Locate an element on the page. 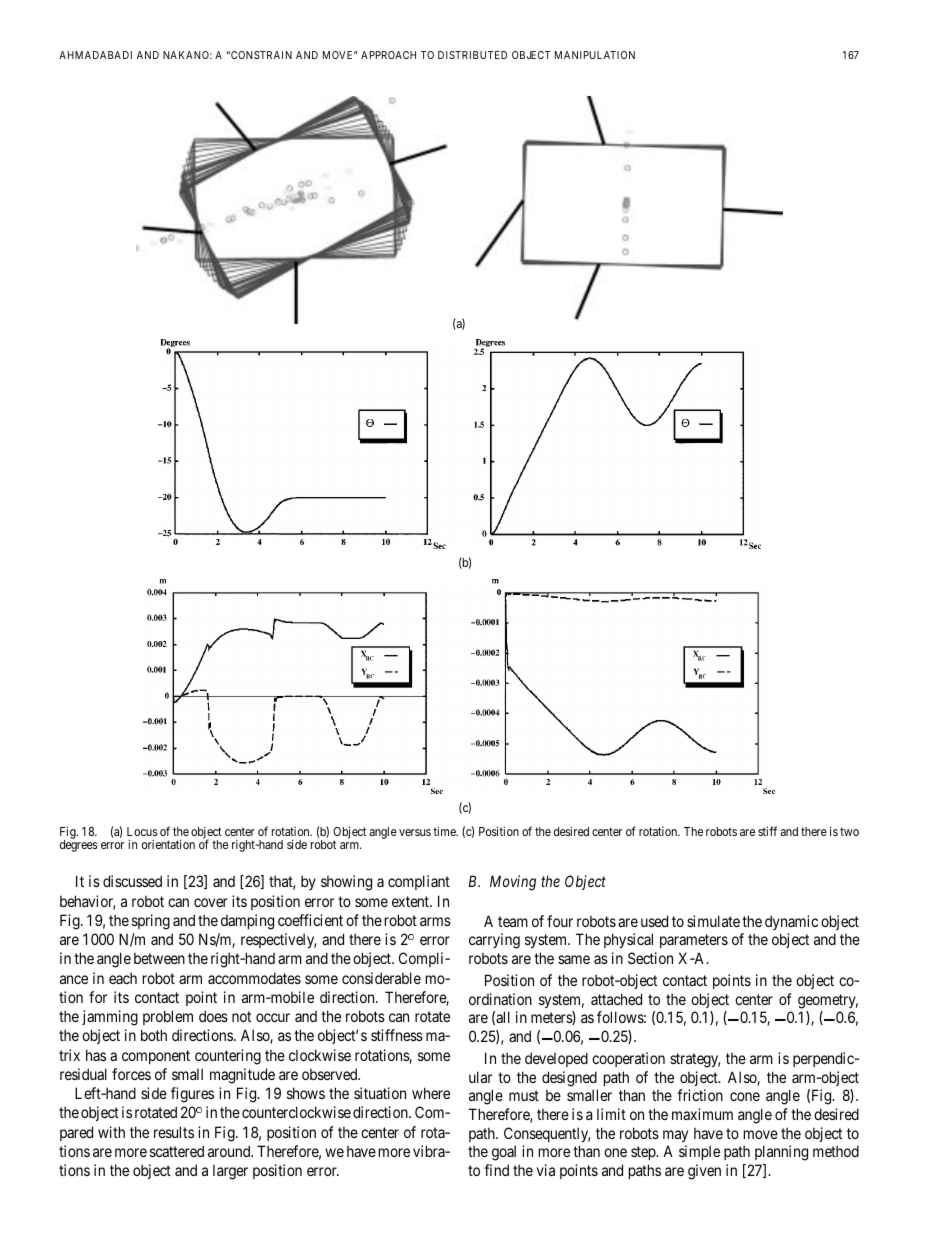  time is located at coordinates (445, 831).
